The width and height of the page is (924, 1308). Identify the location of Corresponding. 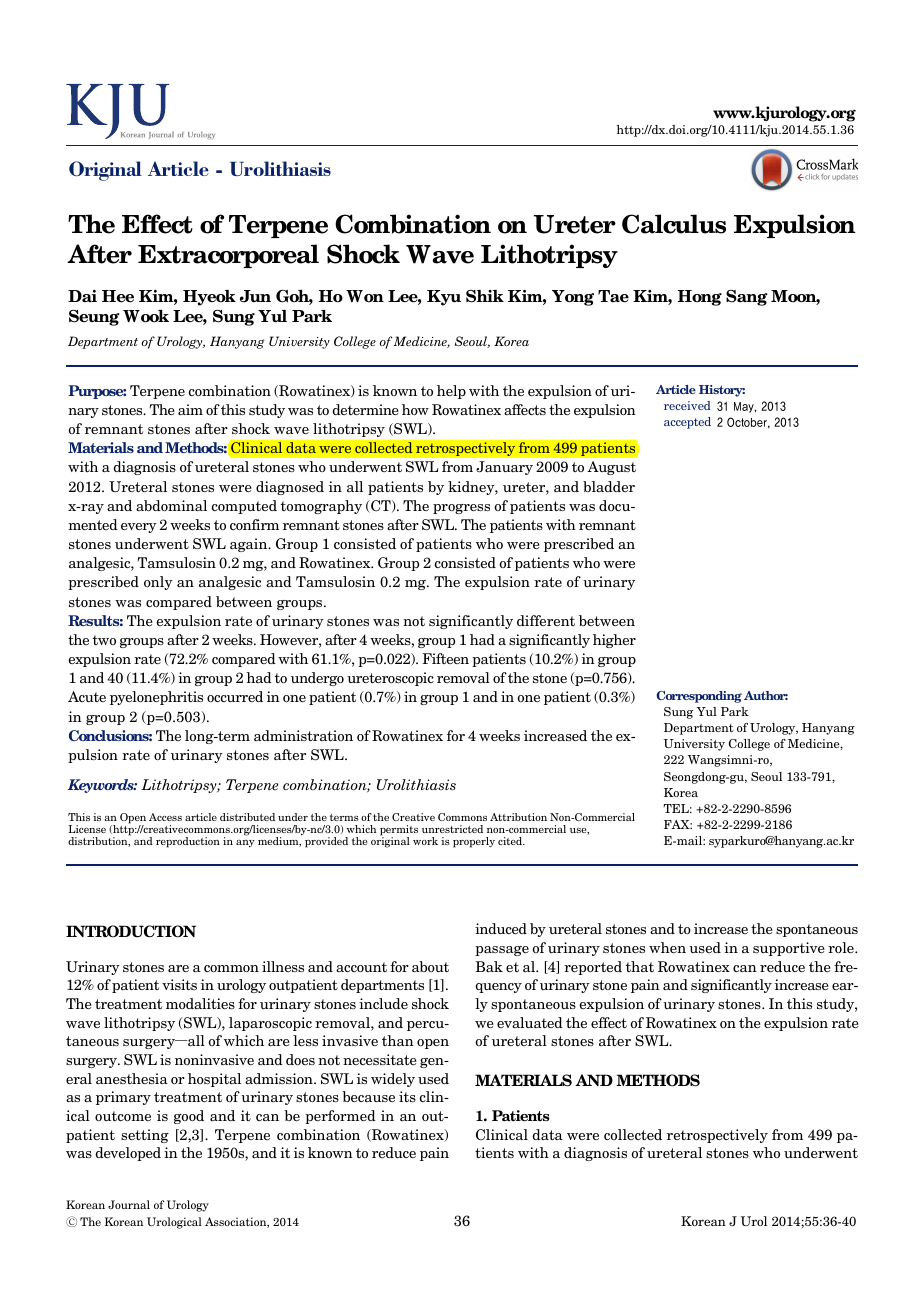
(699, 697).
